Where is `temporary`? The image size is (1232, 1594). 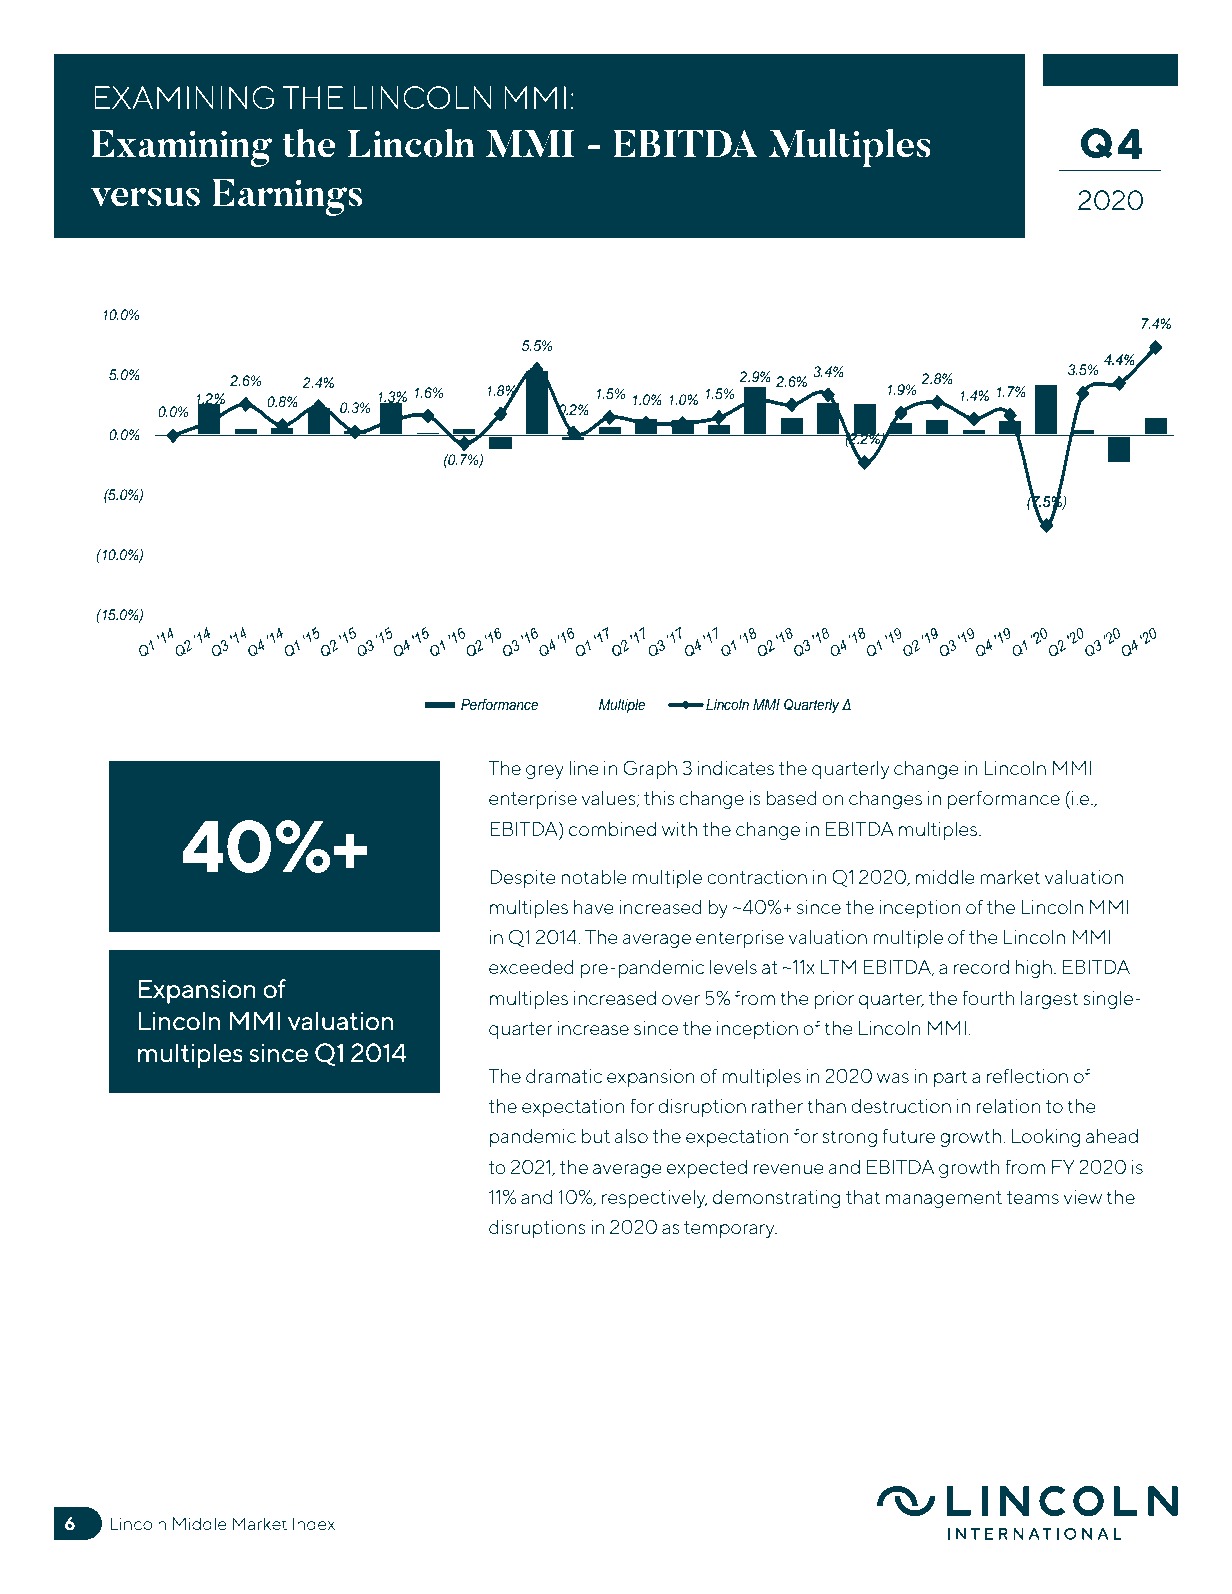
temporary is located at coordinates (730, 1229).
